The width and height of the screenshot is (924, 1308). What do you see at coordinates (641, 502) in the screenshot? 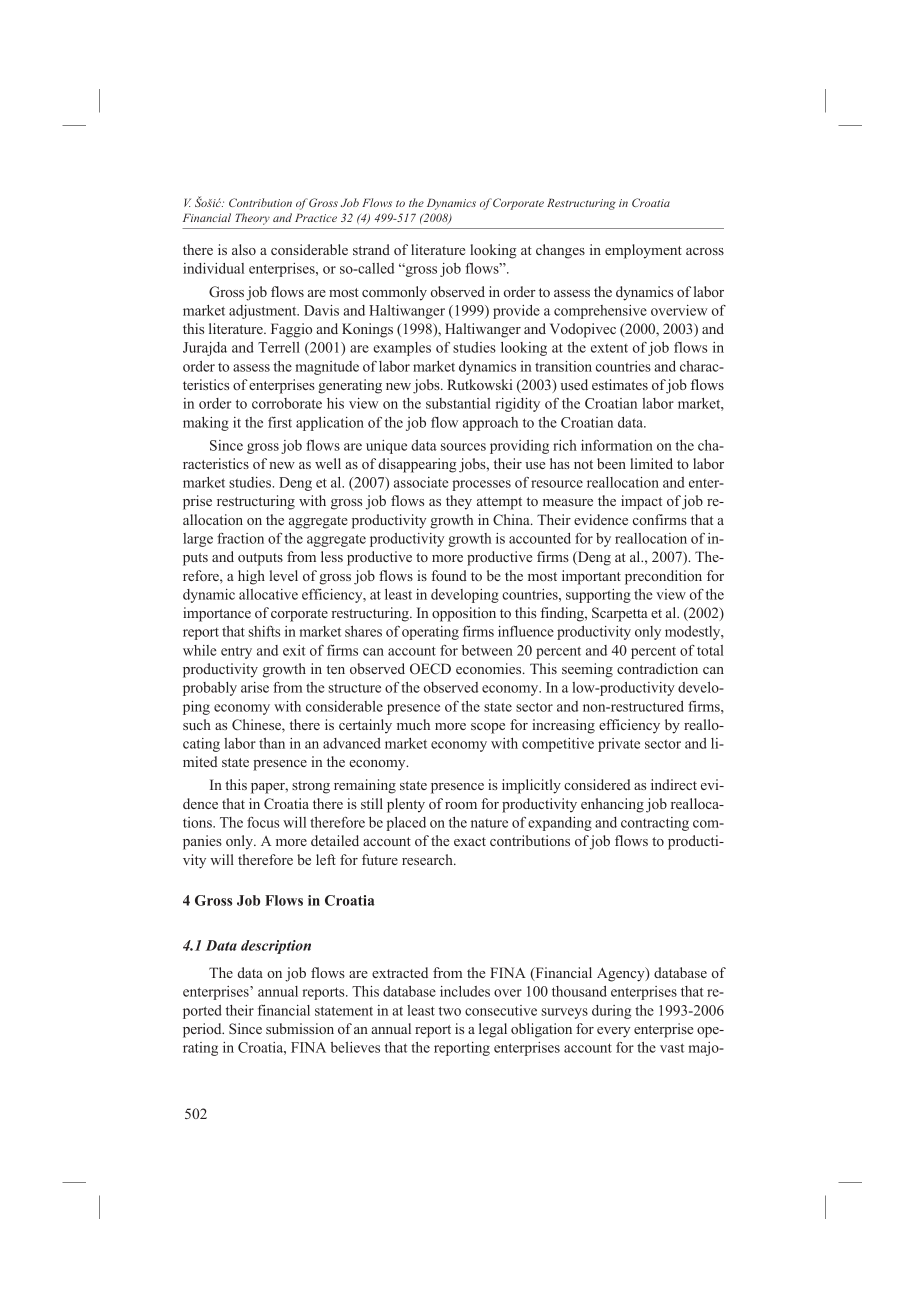
I see `impact` at bounding box center [641, 502].
